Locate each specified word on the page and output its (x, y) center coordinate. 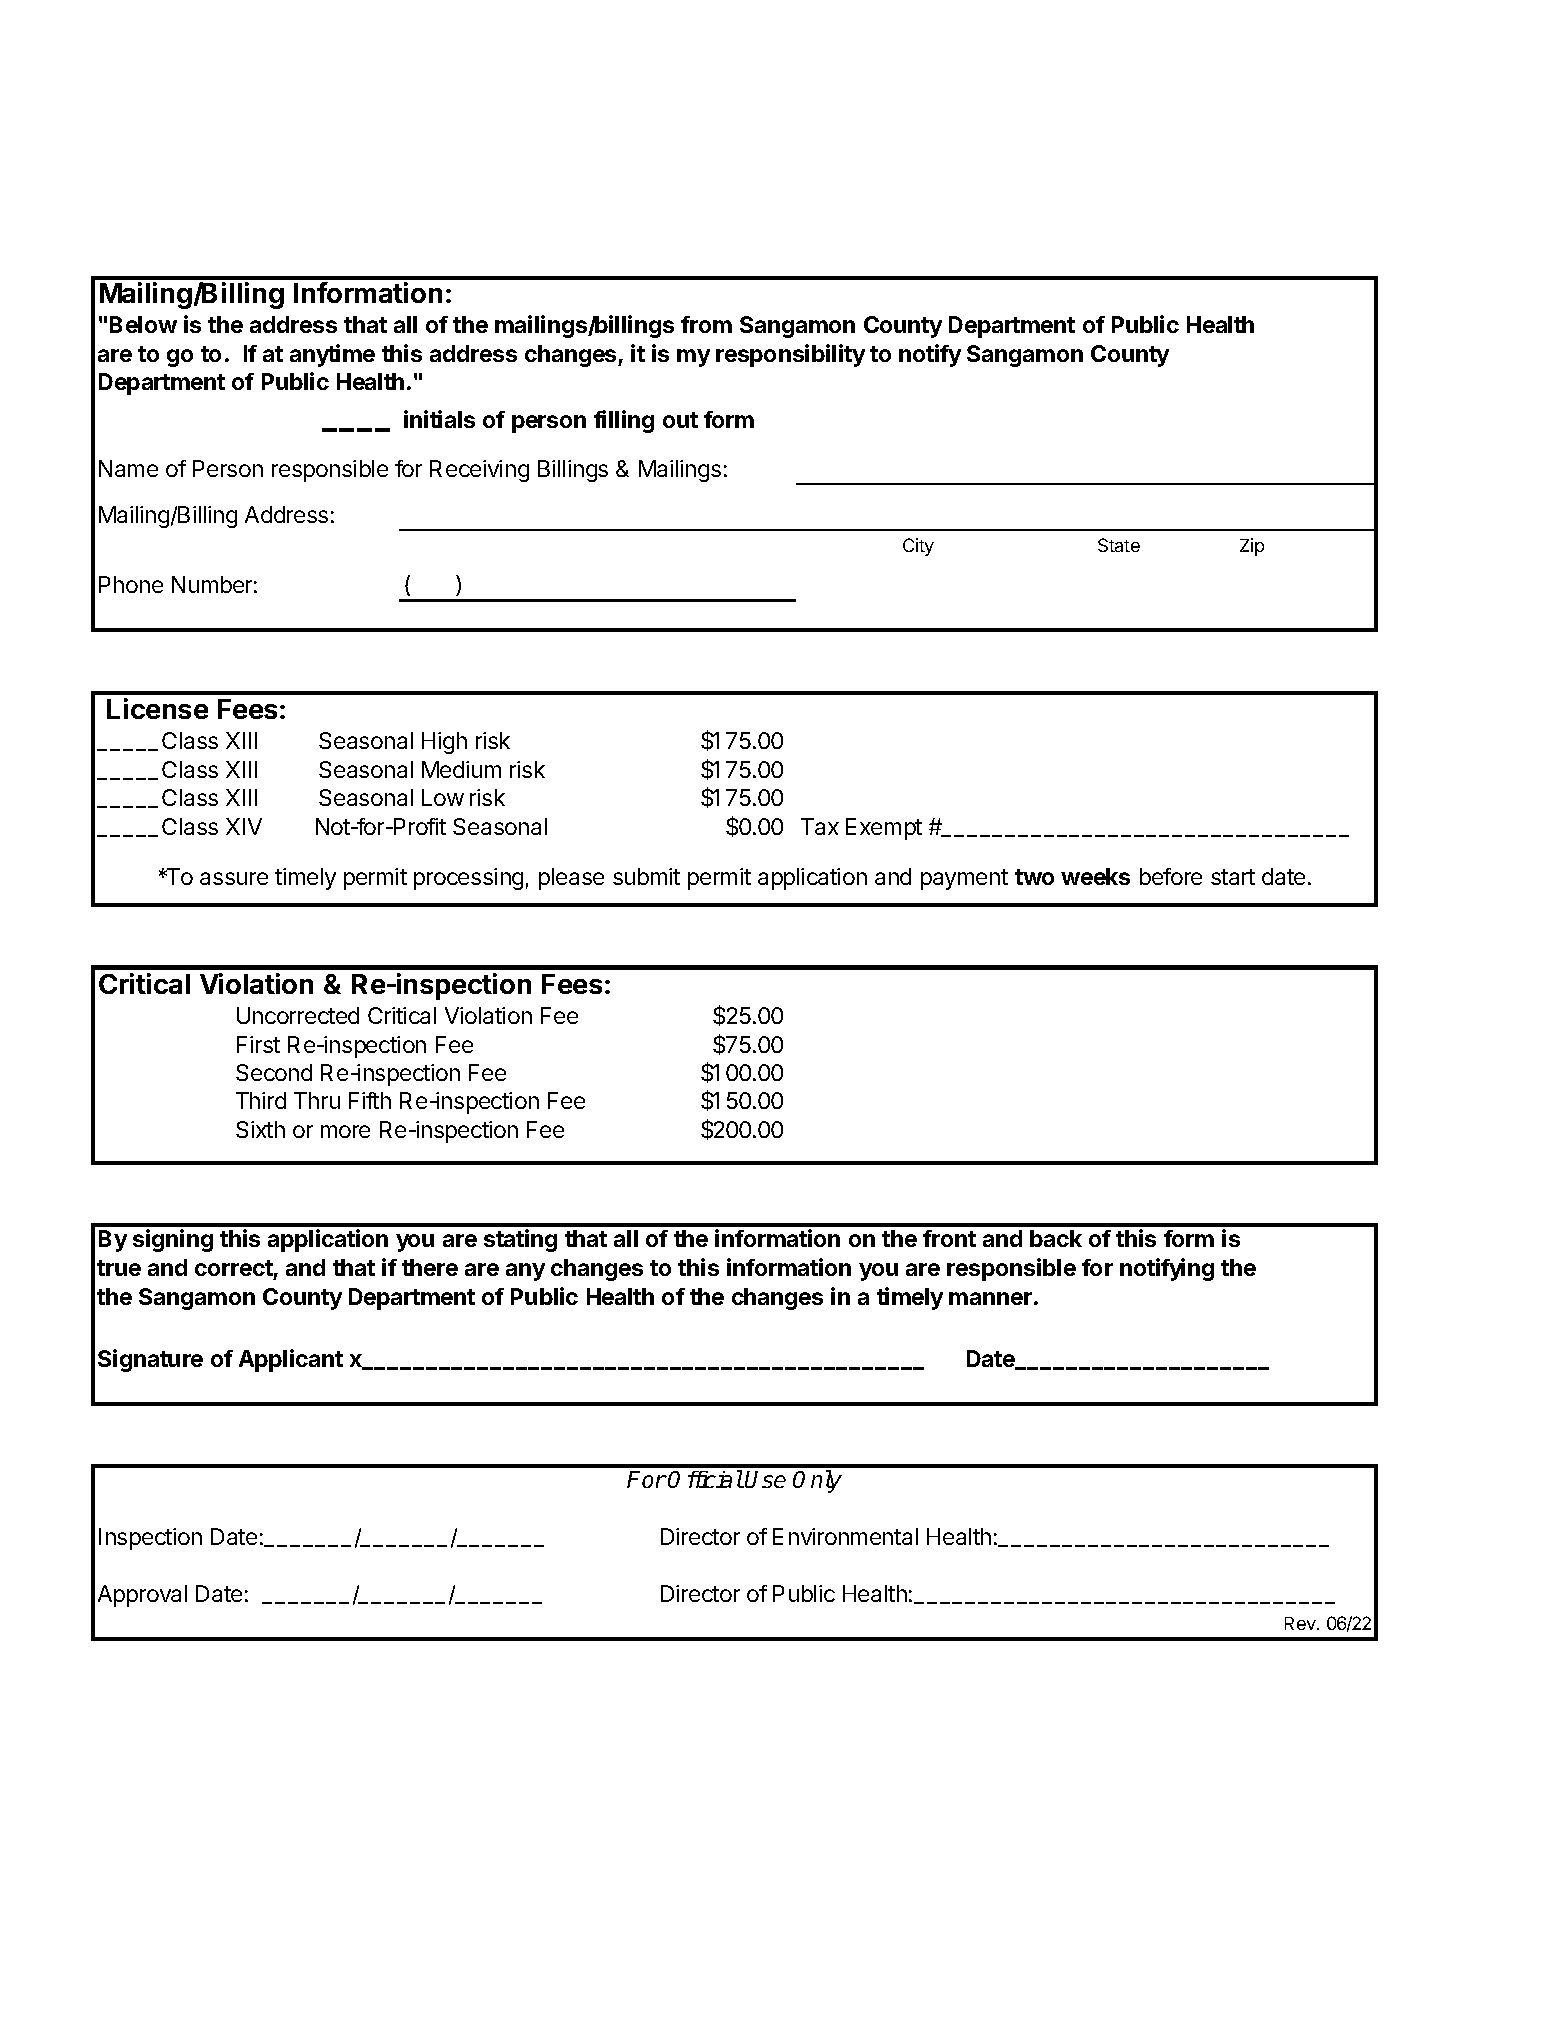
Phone (131, 584)
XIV (244, 826)
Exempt (884, 829)
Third (261, 1100)
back (1056, 1238)
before (1171, 876)
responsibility (790, 355)
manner (990, 1298)
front (949, 1238)
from (706, 324)
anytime (332, 355)
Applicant (291, 1360)
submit (646, 876)
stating (520, 1240)
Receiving (479, 471)
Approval (142, 1596)
